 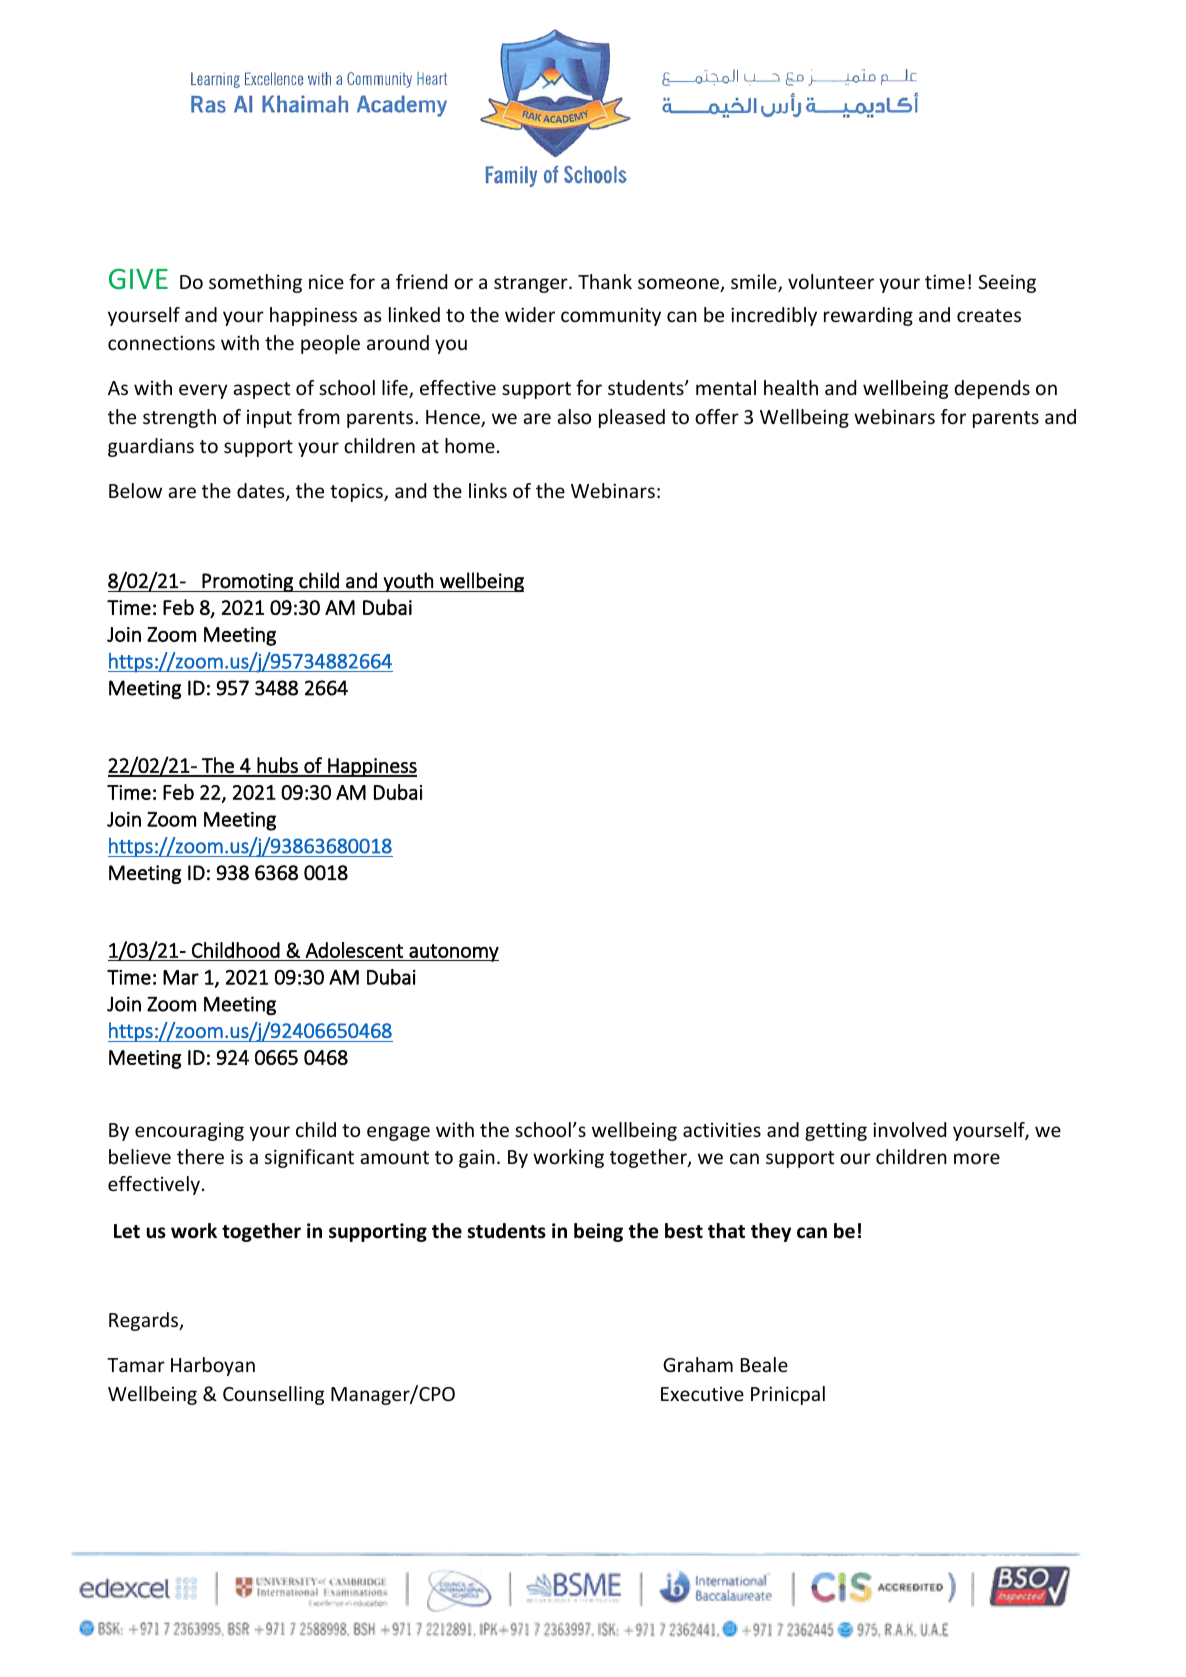 What do you see at coordinates (909, 1129) in the image?
I see `involved` at bounding box center [909, 1129].
